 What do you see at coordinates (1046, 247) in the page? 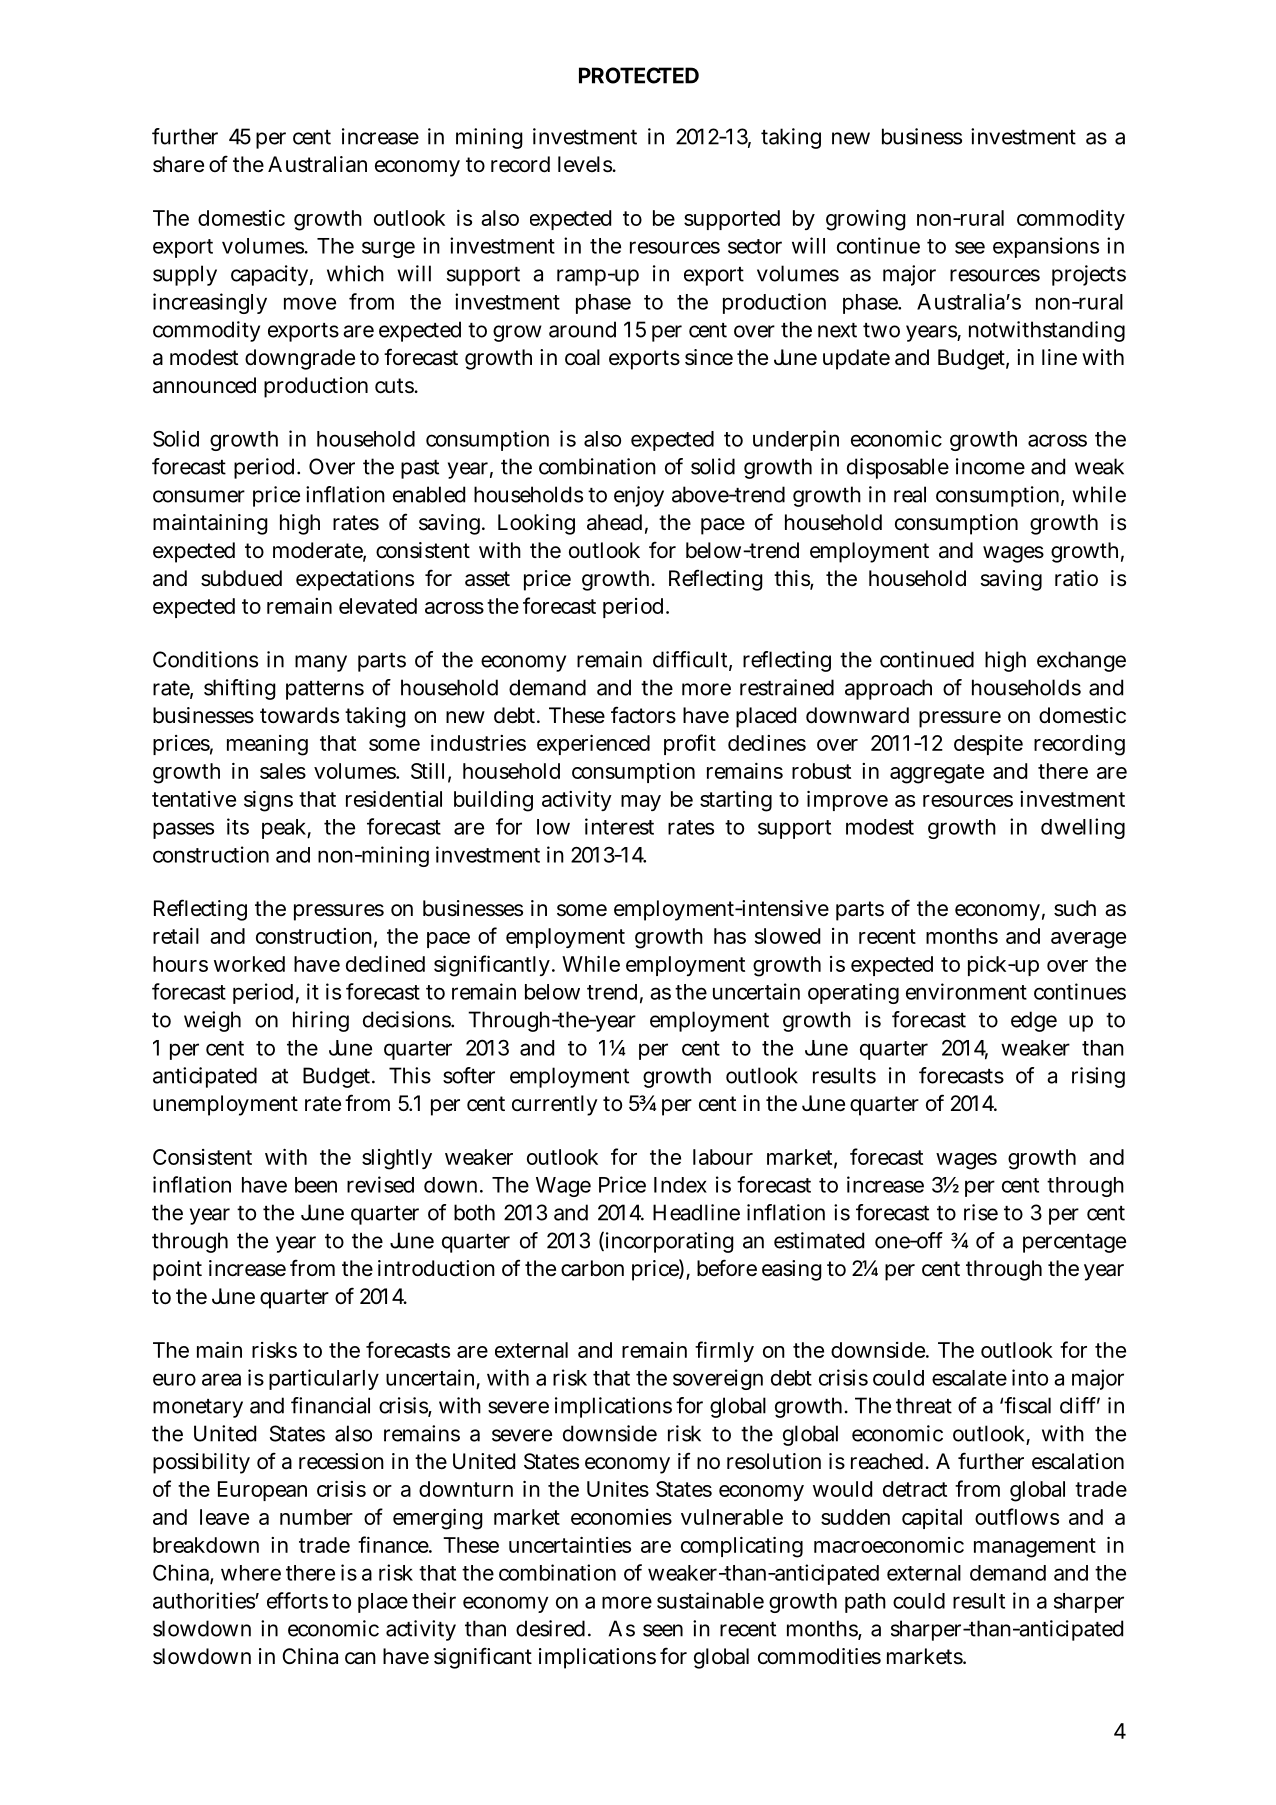
I see `expansions` at bounding box center [1046, 247].
